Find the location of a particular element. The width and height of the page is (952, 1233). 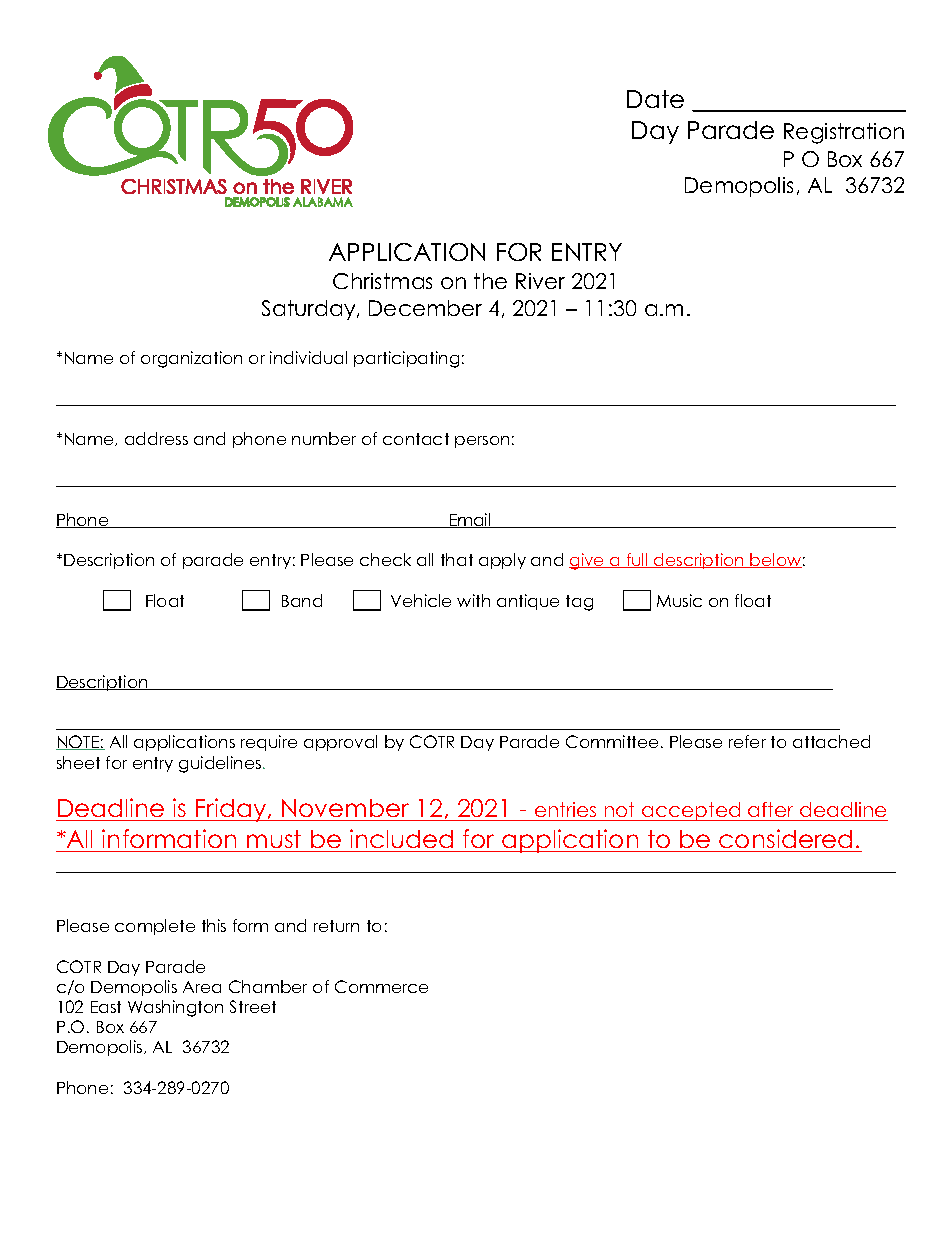

Date is located at coordinates (655, 99).
